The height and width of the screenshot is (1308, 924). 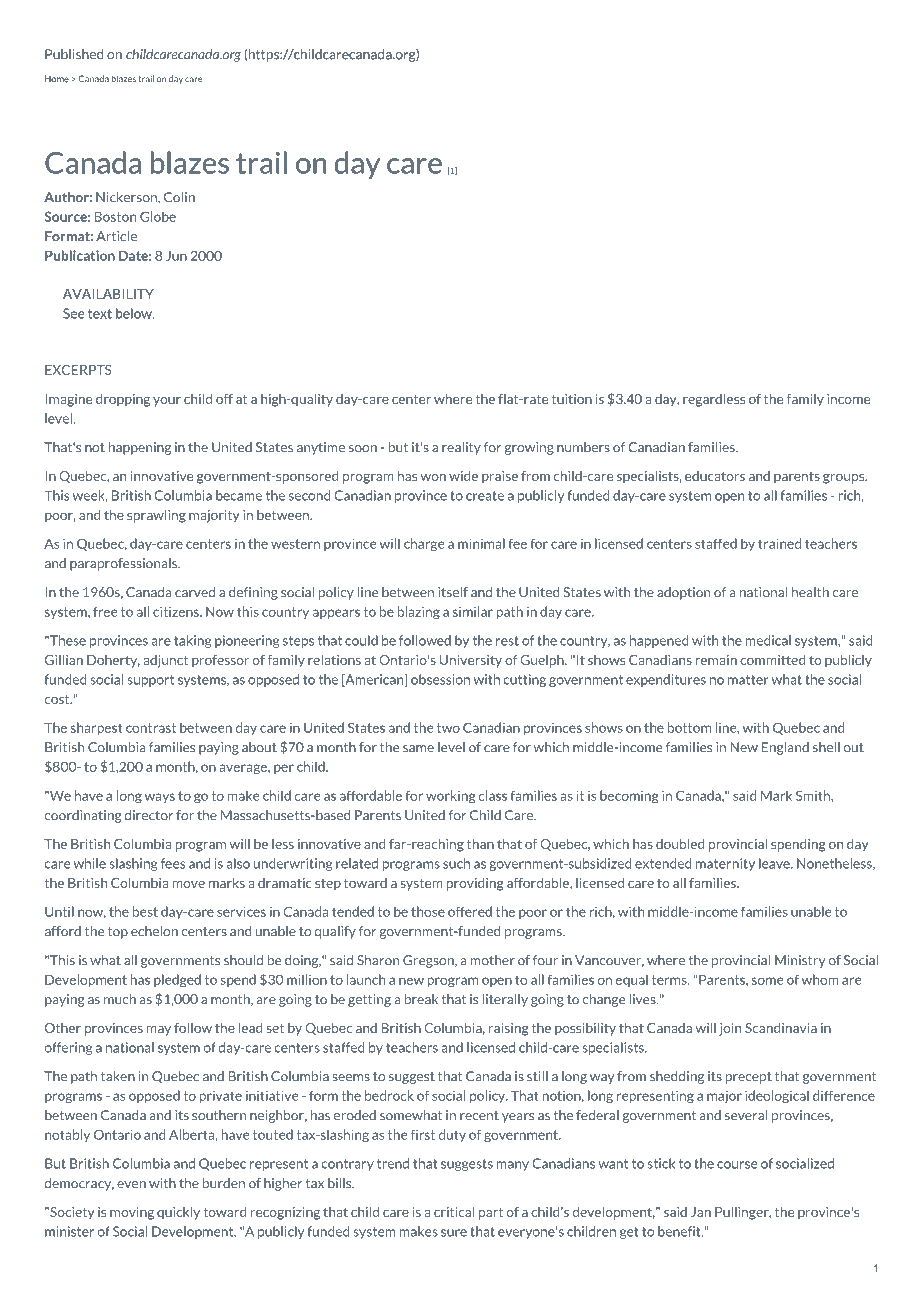 I want to click on than, so click(x=480, y=843).
